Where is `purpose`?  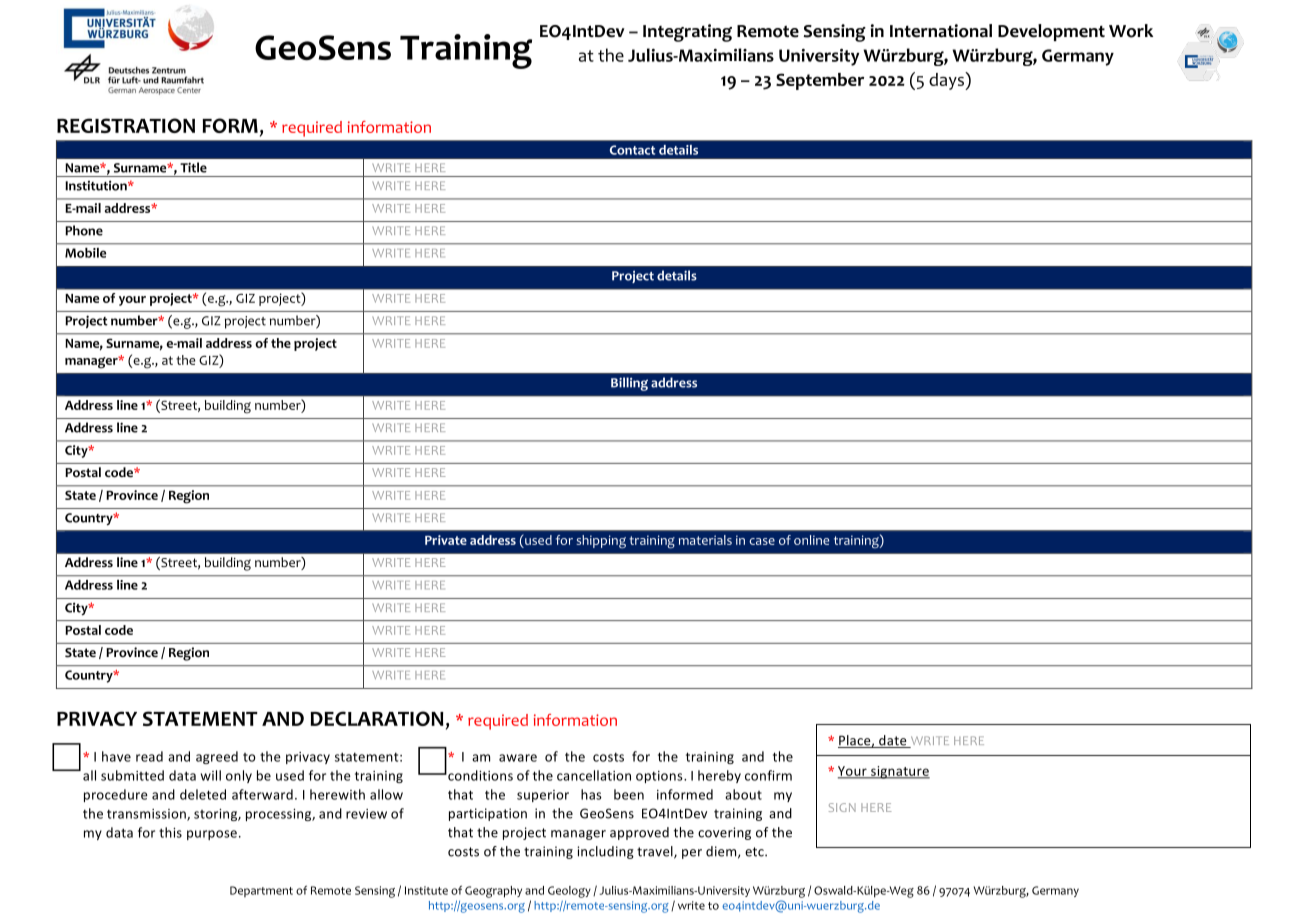
purpose is located at coordinates (212, 835).
